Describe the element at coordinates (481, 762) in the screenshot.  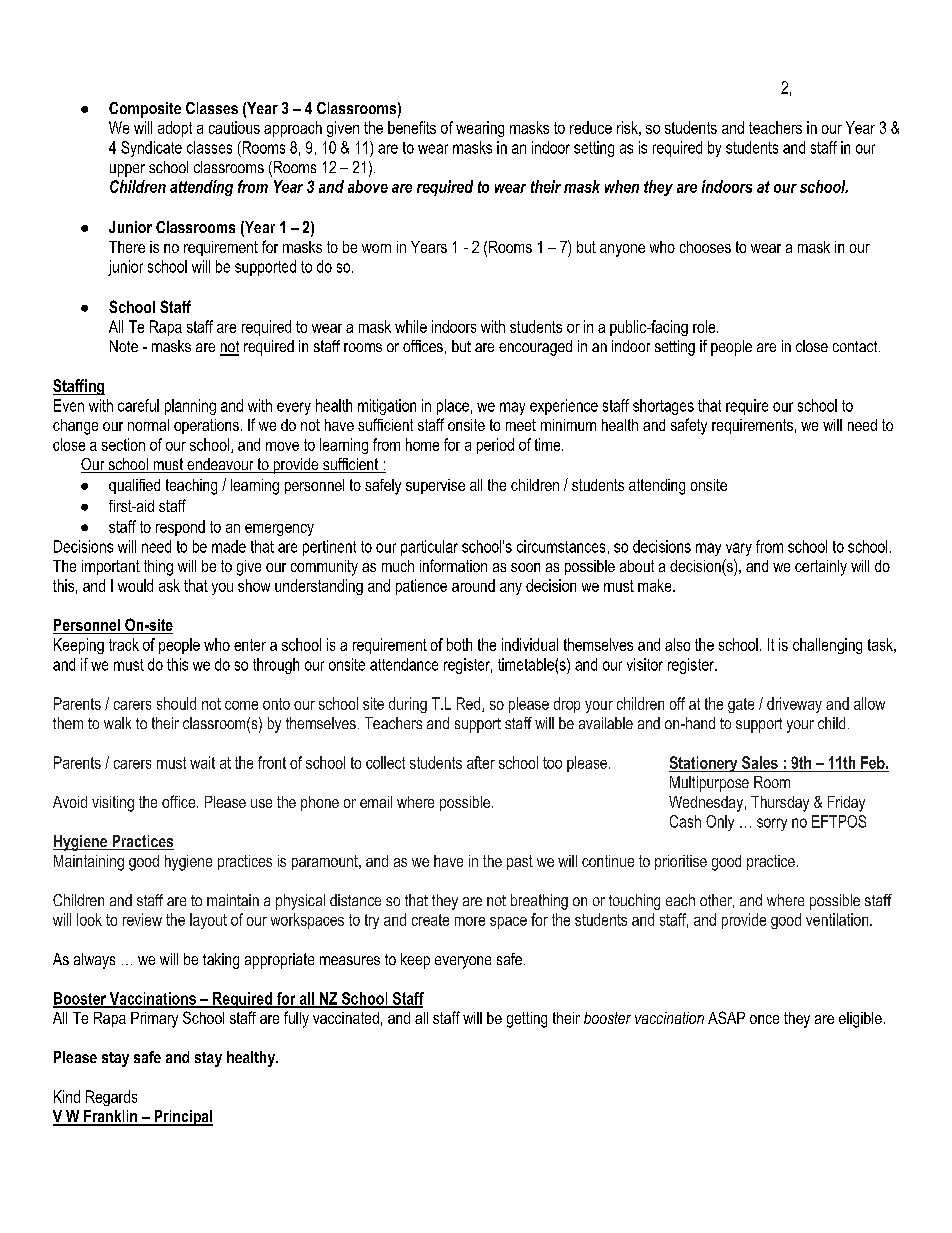
I see `after` at that location.
